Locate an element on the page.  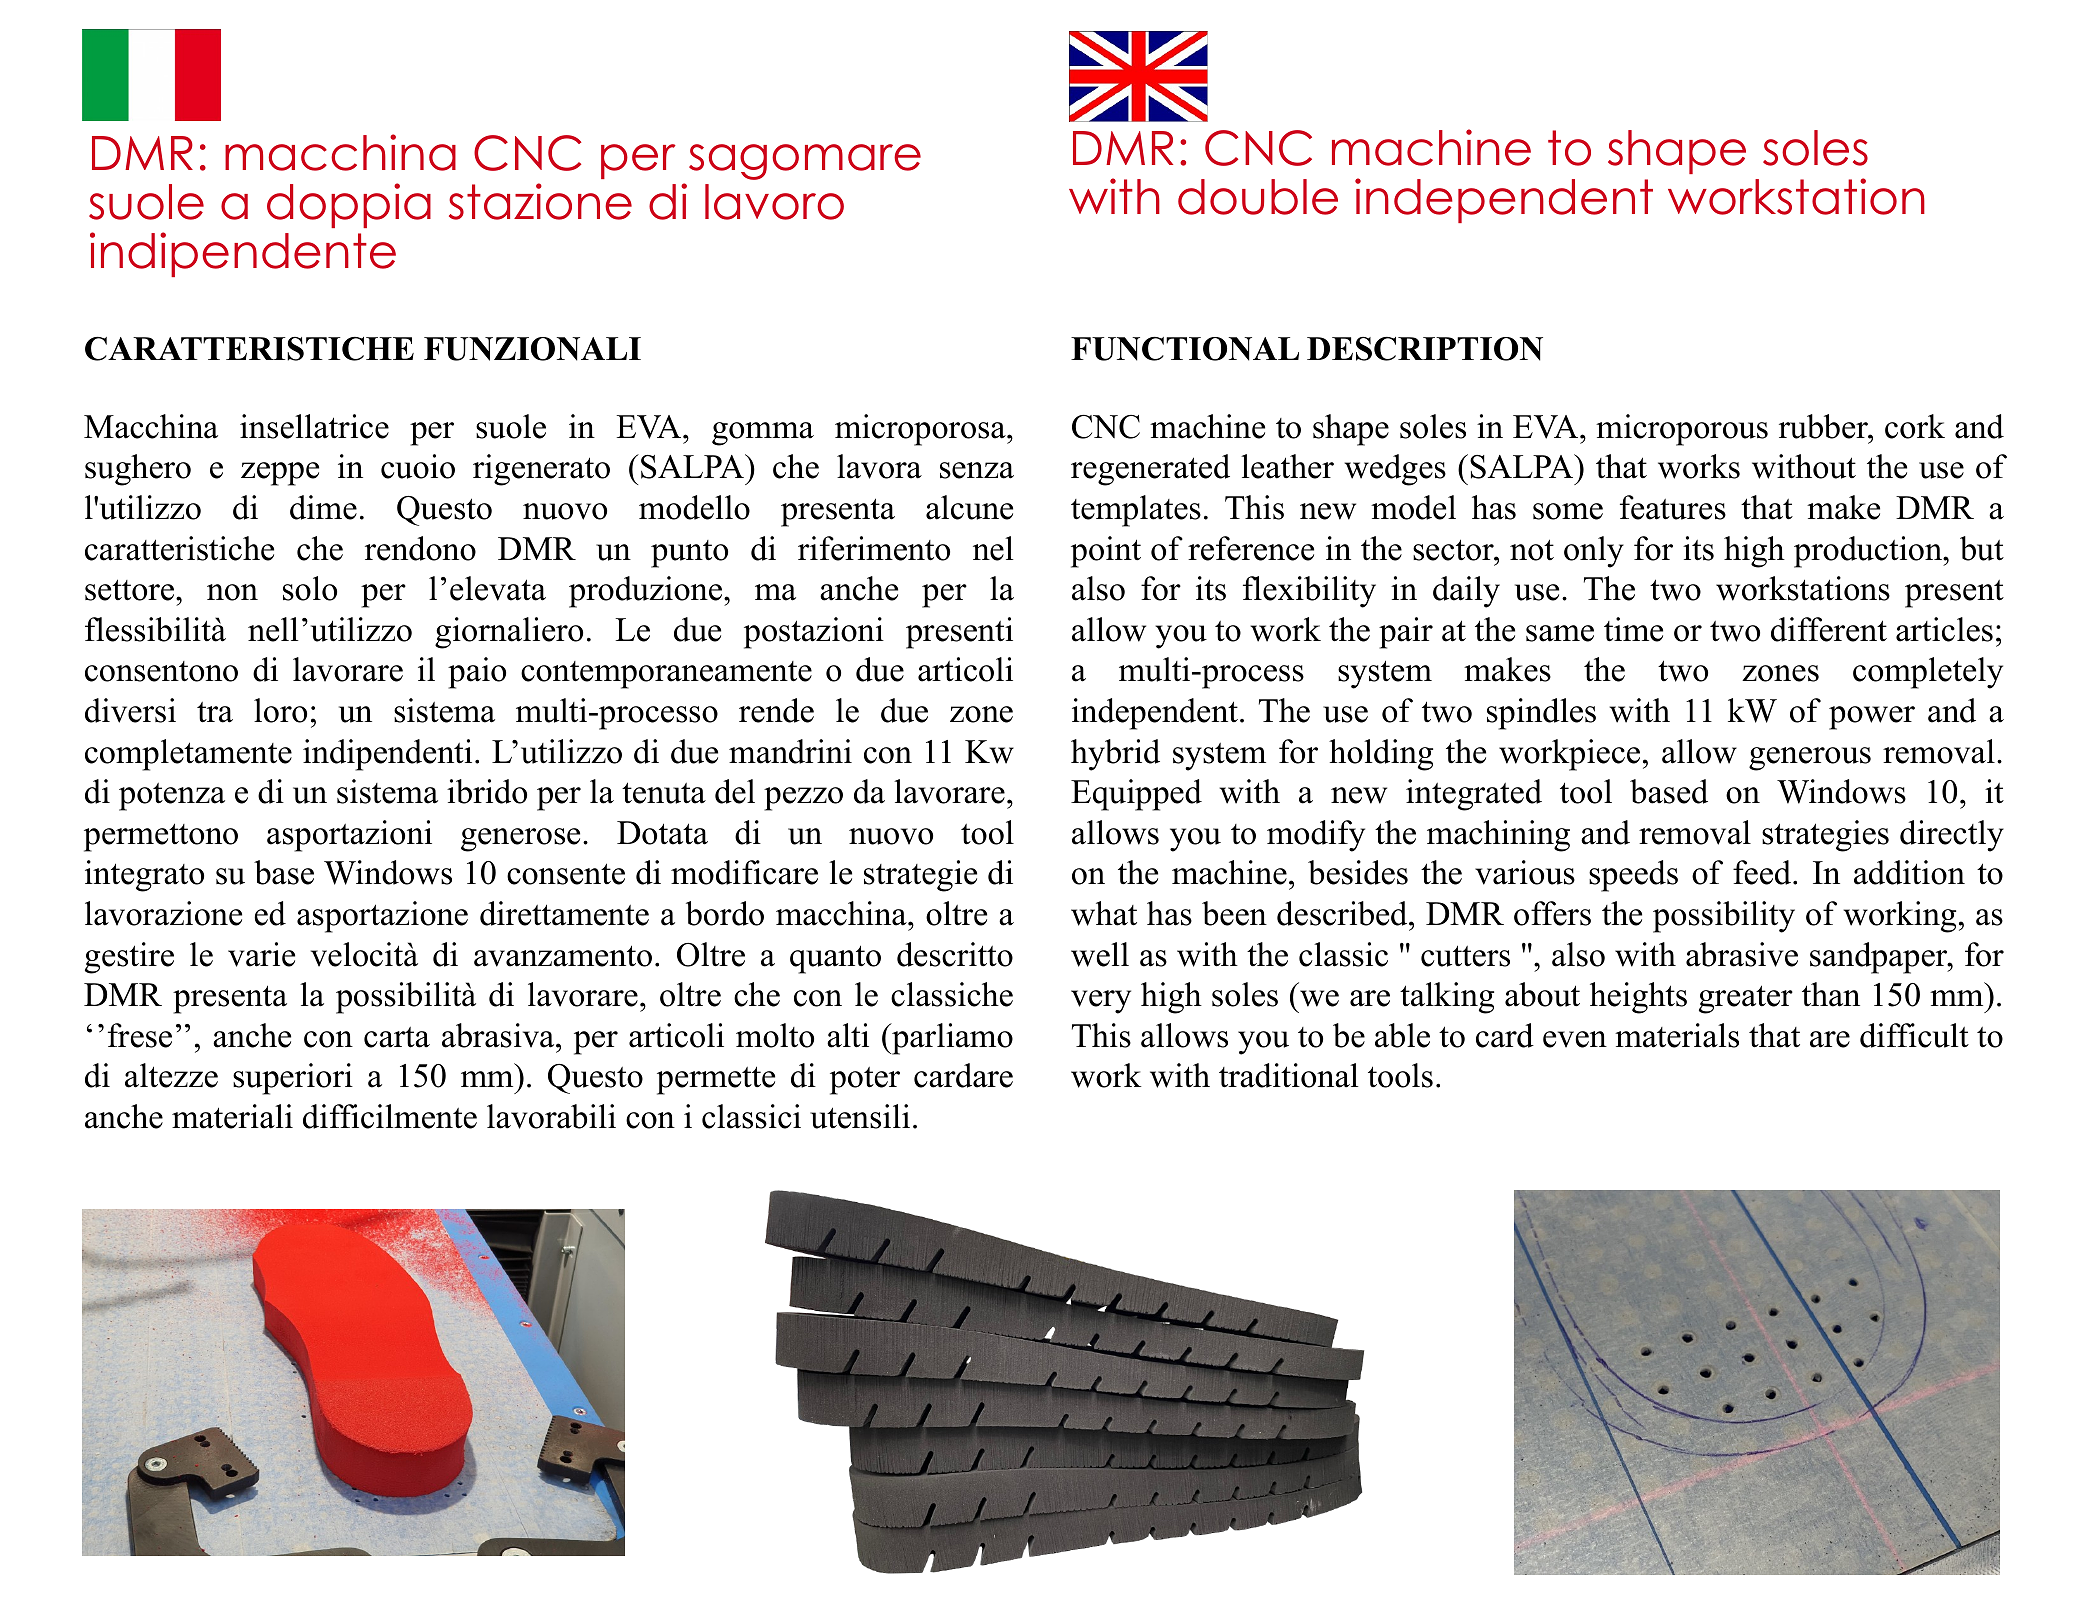
DESCRIPTION is located at coordinates (1425, 349).
